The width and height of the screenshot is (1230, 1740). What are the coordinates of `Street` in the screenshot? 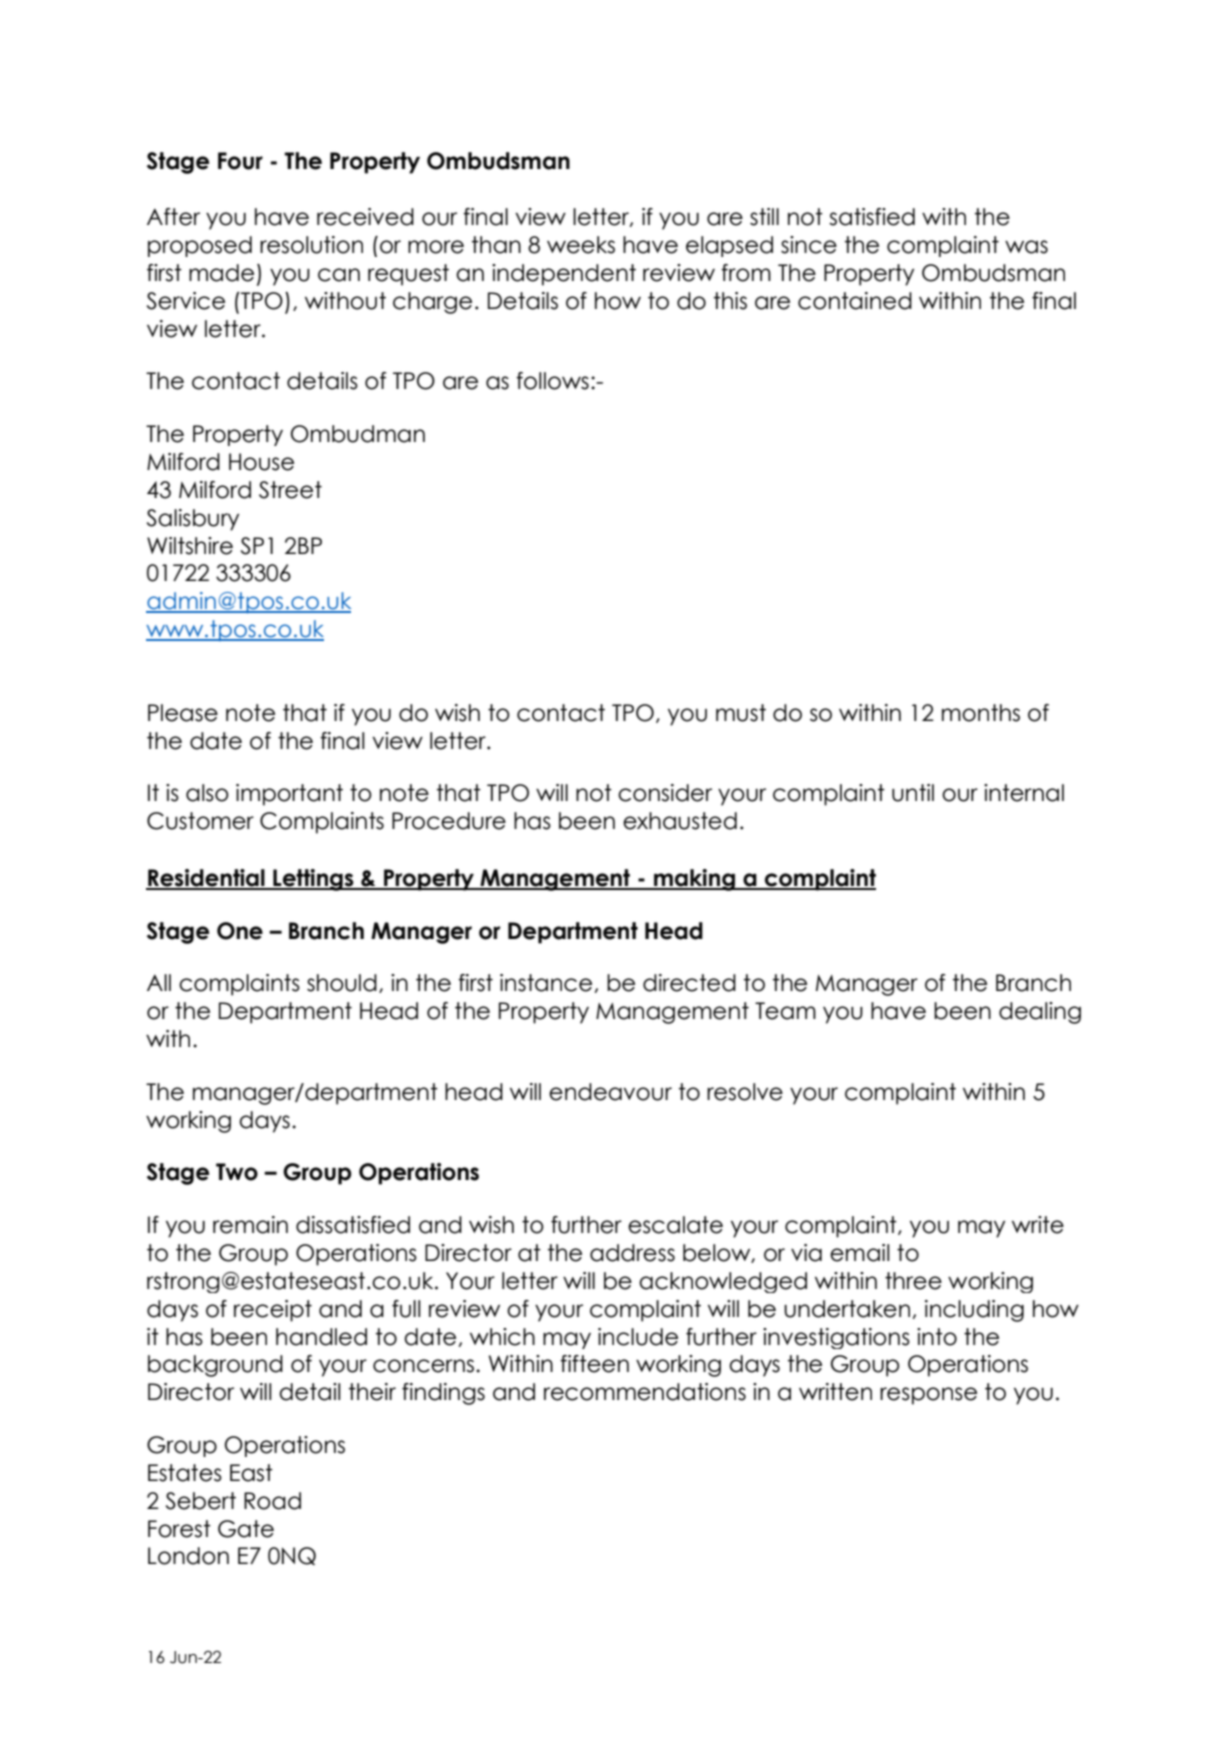 It's located at (290, 490).
